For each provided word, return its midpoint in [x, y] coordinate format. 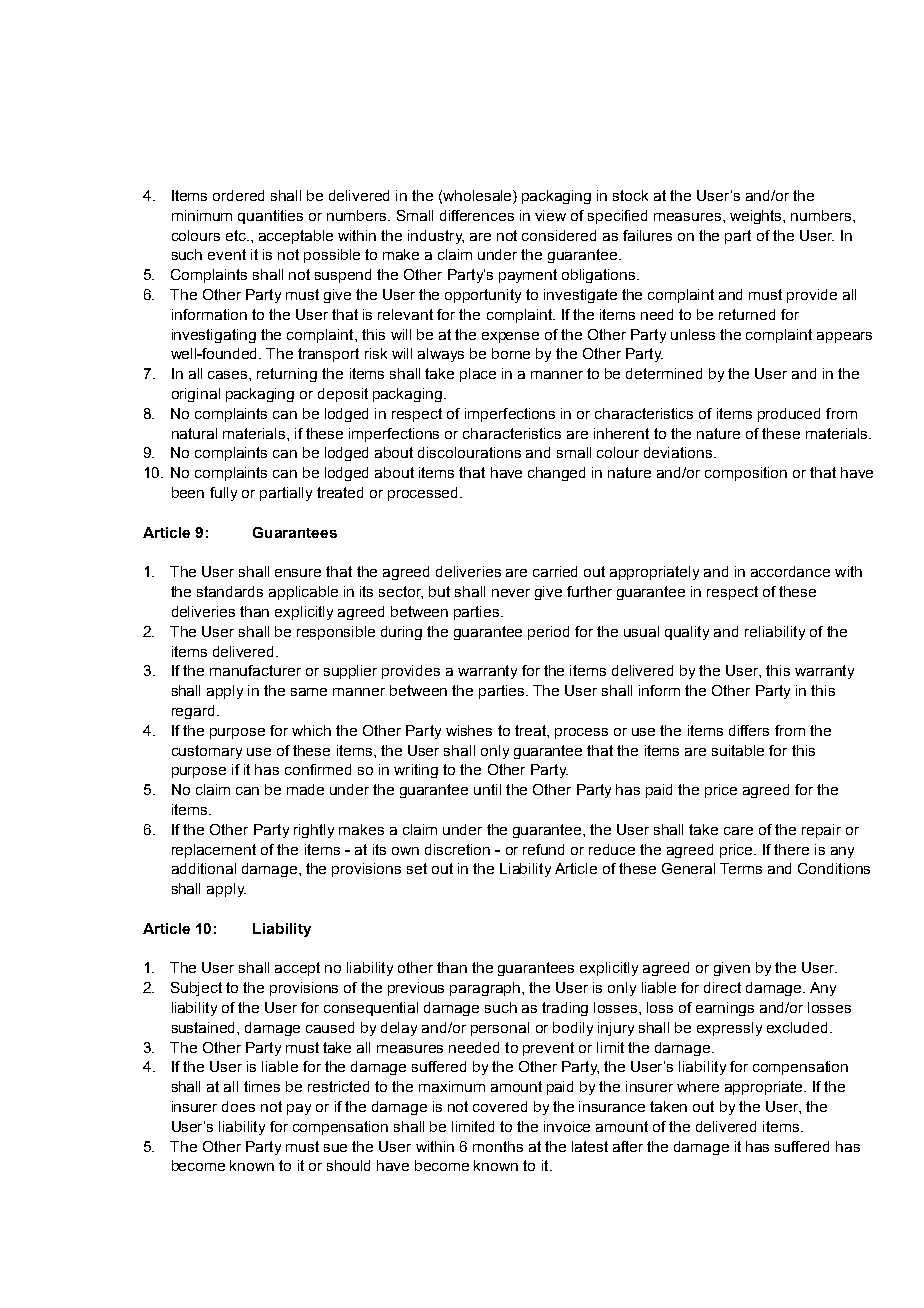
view [550, 215]
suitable [738, 750]
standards [230, 591]
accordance [790, 571]
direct [722, 987]
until [487, 789]
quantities [270, 217]
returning [287, 375]
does [238, 1106]
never [511, 593]
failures [647, 235]
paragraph [485, 989]
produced [789, 415]
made [305, 789]
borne [511, 353]
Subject [196, 989]
